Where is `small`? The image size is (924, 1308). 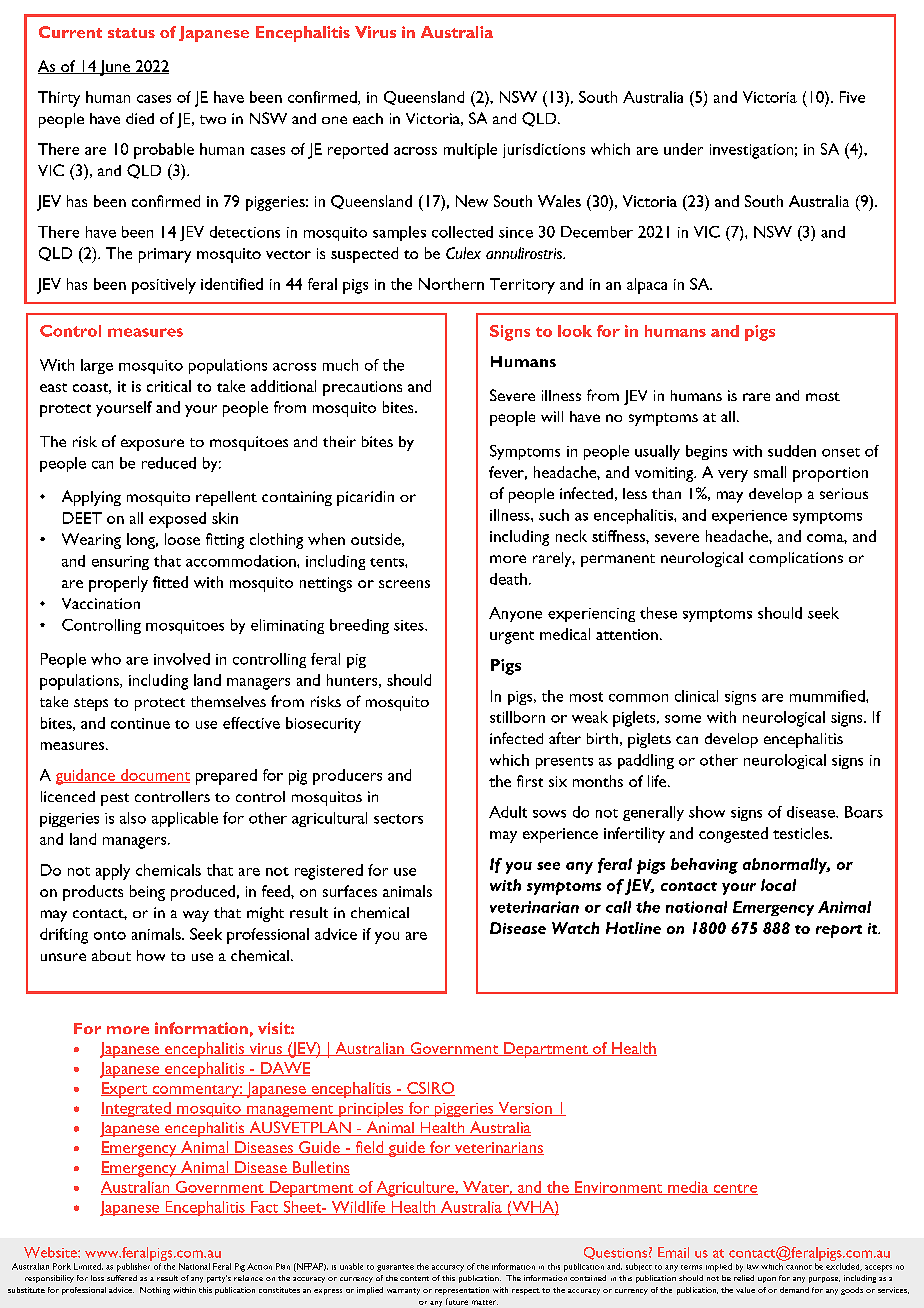 small is located at coordinates (770, 472).
